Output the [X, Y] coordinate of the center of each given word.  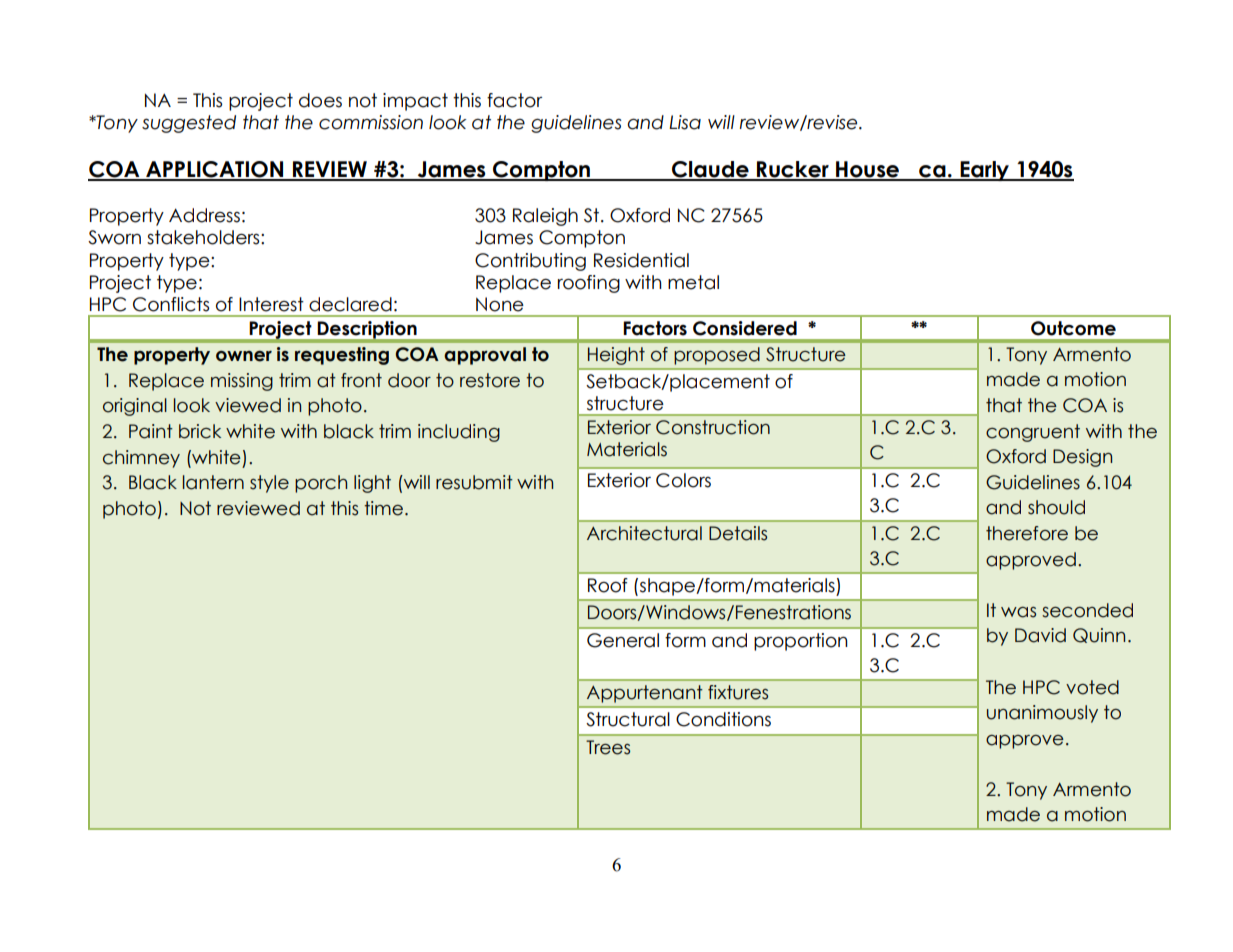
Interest [271, 304]
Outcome [1073, 328]
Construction [713, 427]
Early [985, 171]
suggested [189, 124]
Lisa [685, 122]
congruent [1033, 433]
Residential [641, 260]
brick [200, 431]
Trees [608, 747]
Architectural [644, 533]
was [1018, 612]
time [383, 508]
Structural [628, 719]
